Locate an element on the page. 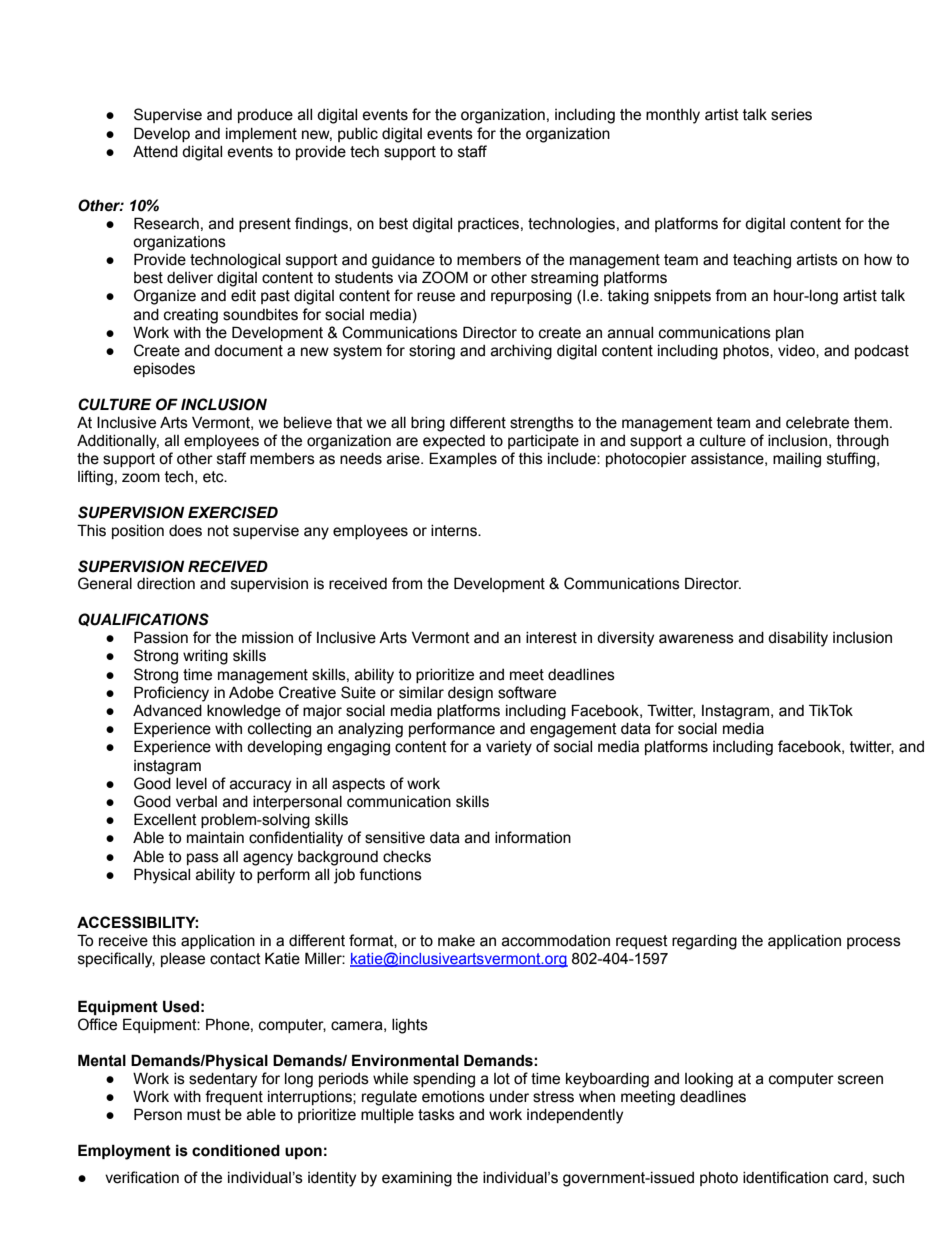 The image size is (952, 1233). Examples is located at coordinates (463, 459).
